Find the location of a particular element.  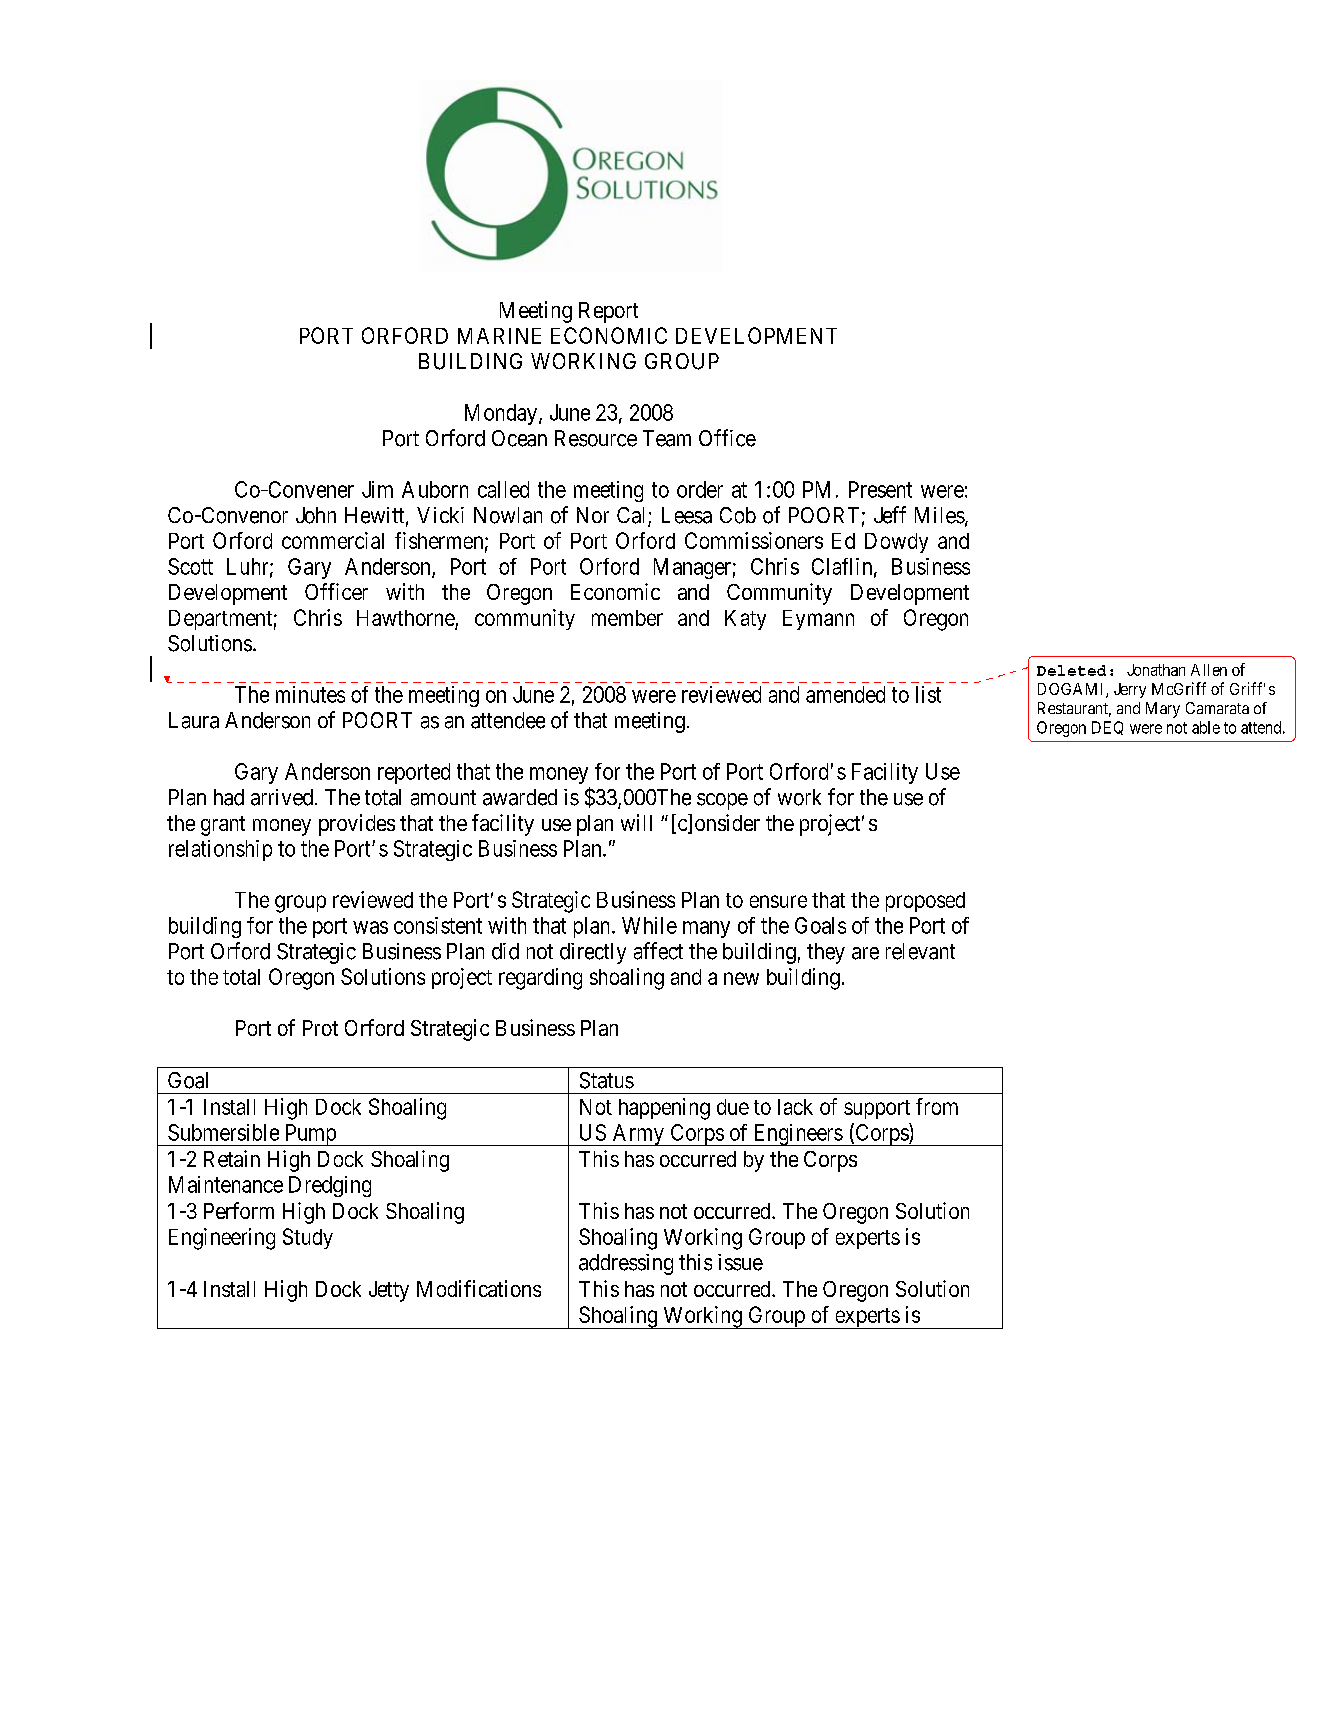

MARINE is located at coordinates (499, 336).
